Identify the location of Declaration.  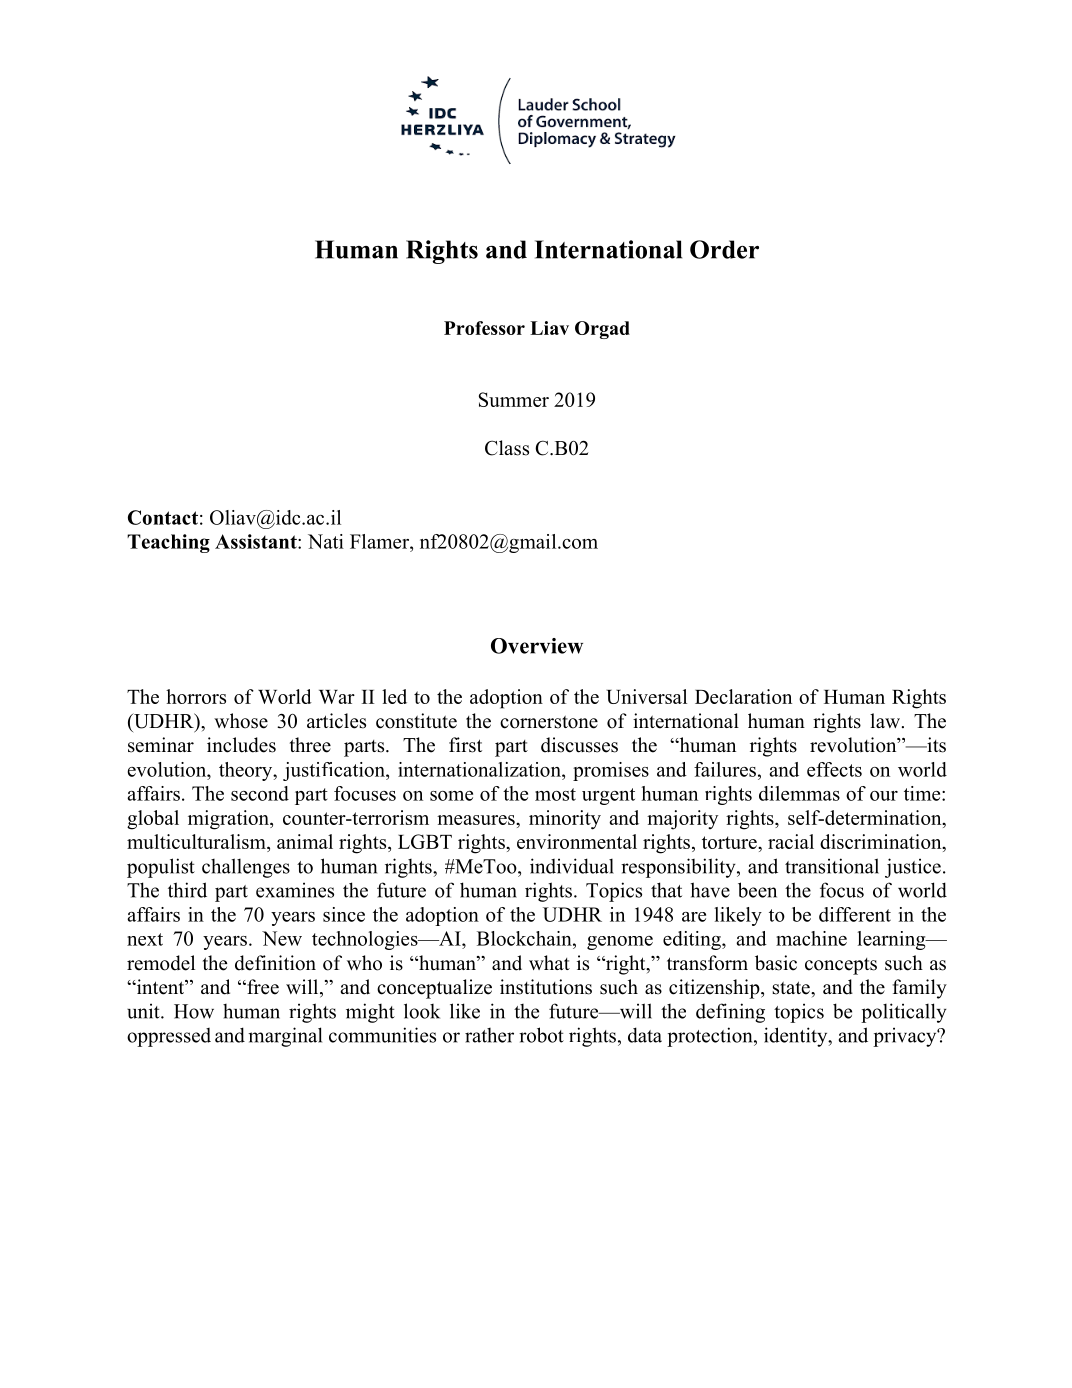
(743, 696).
